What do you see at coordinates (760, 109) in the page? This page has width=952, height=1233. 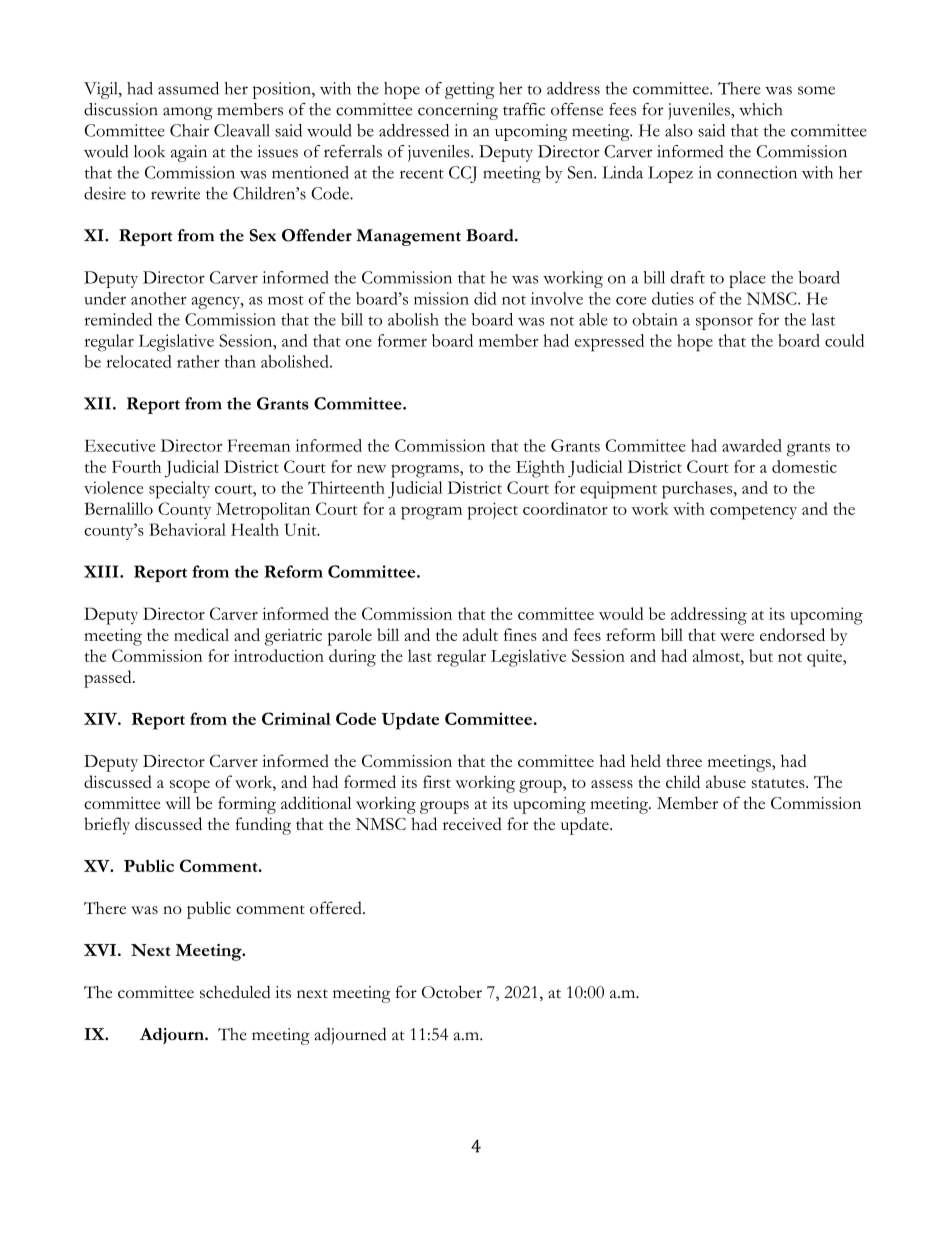 I see `which` at bounding box center [760, 109].
